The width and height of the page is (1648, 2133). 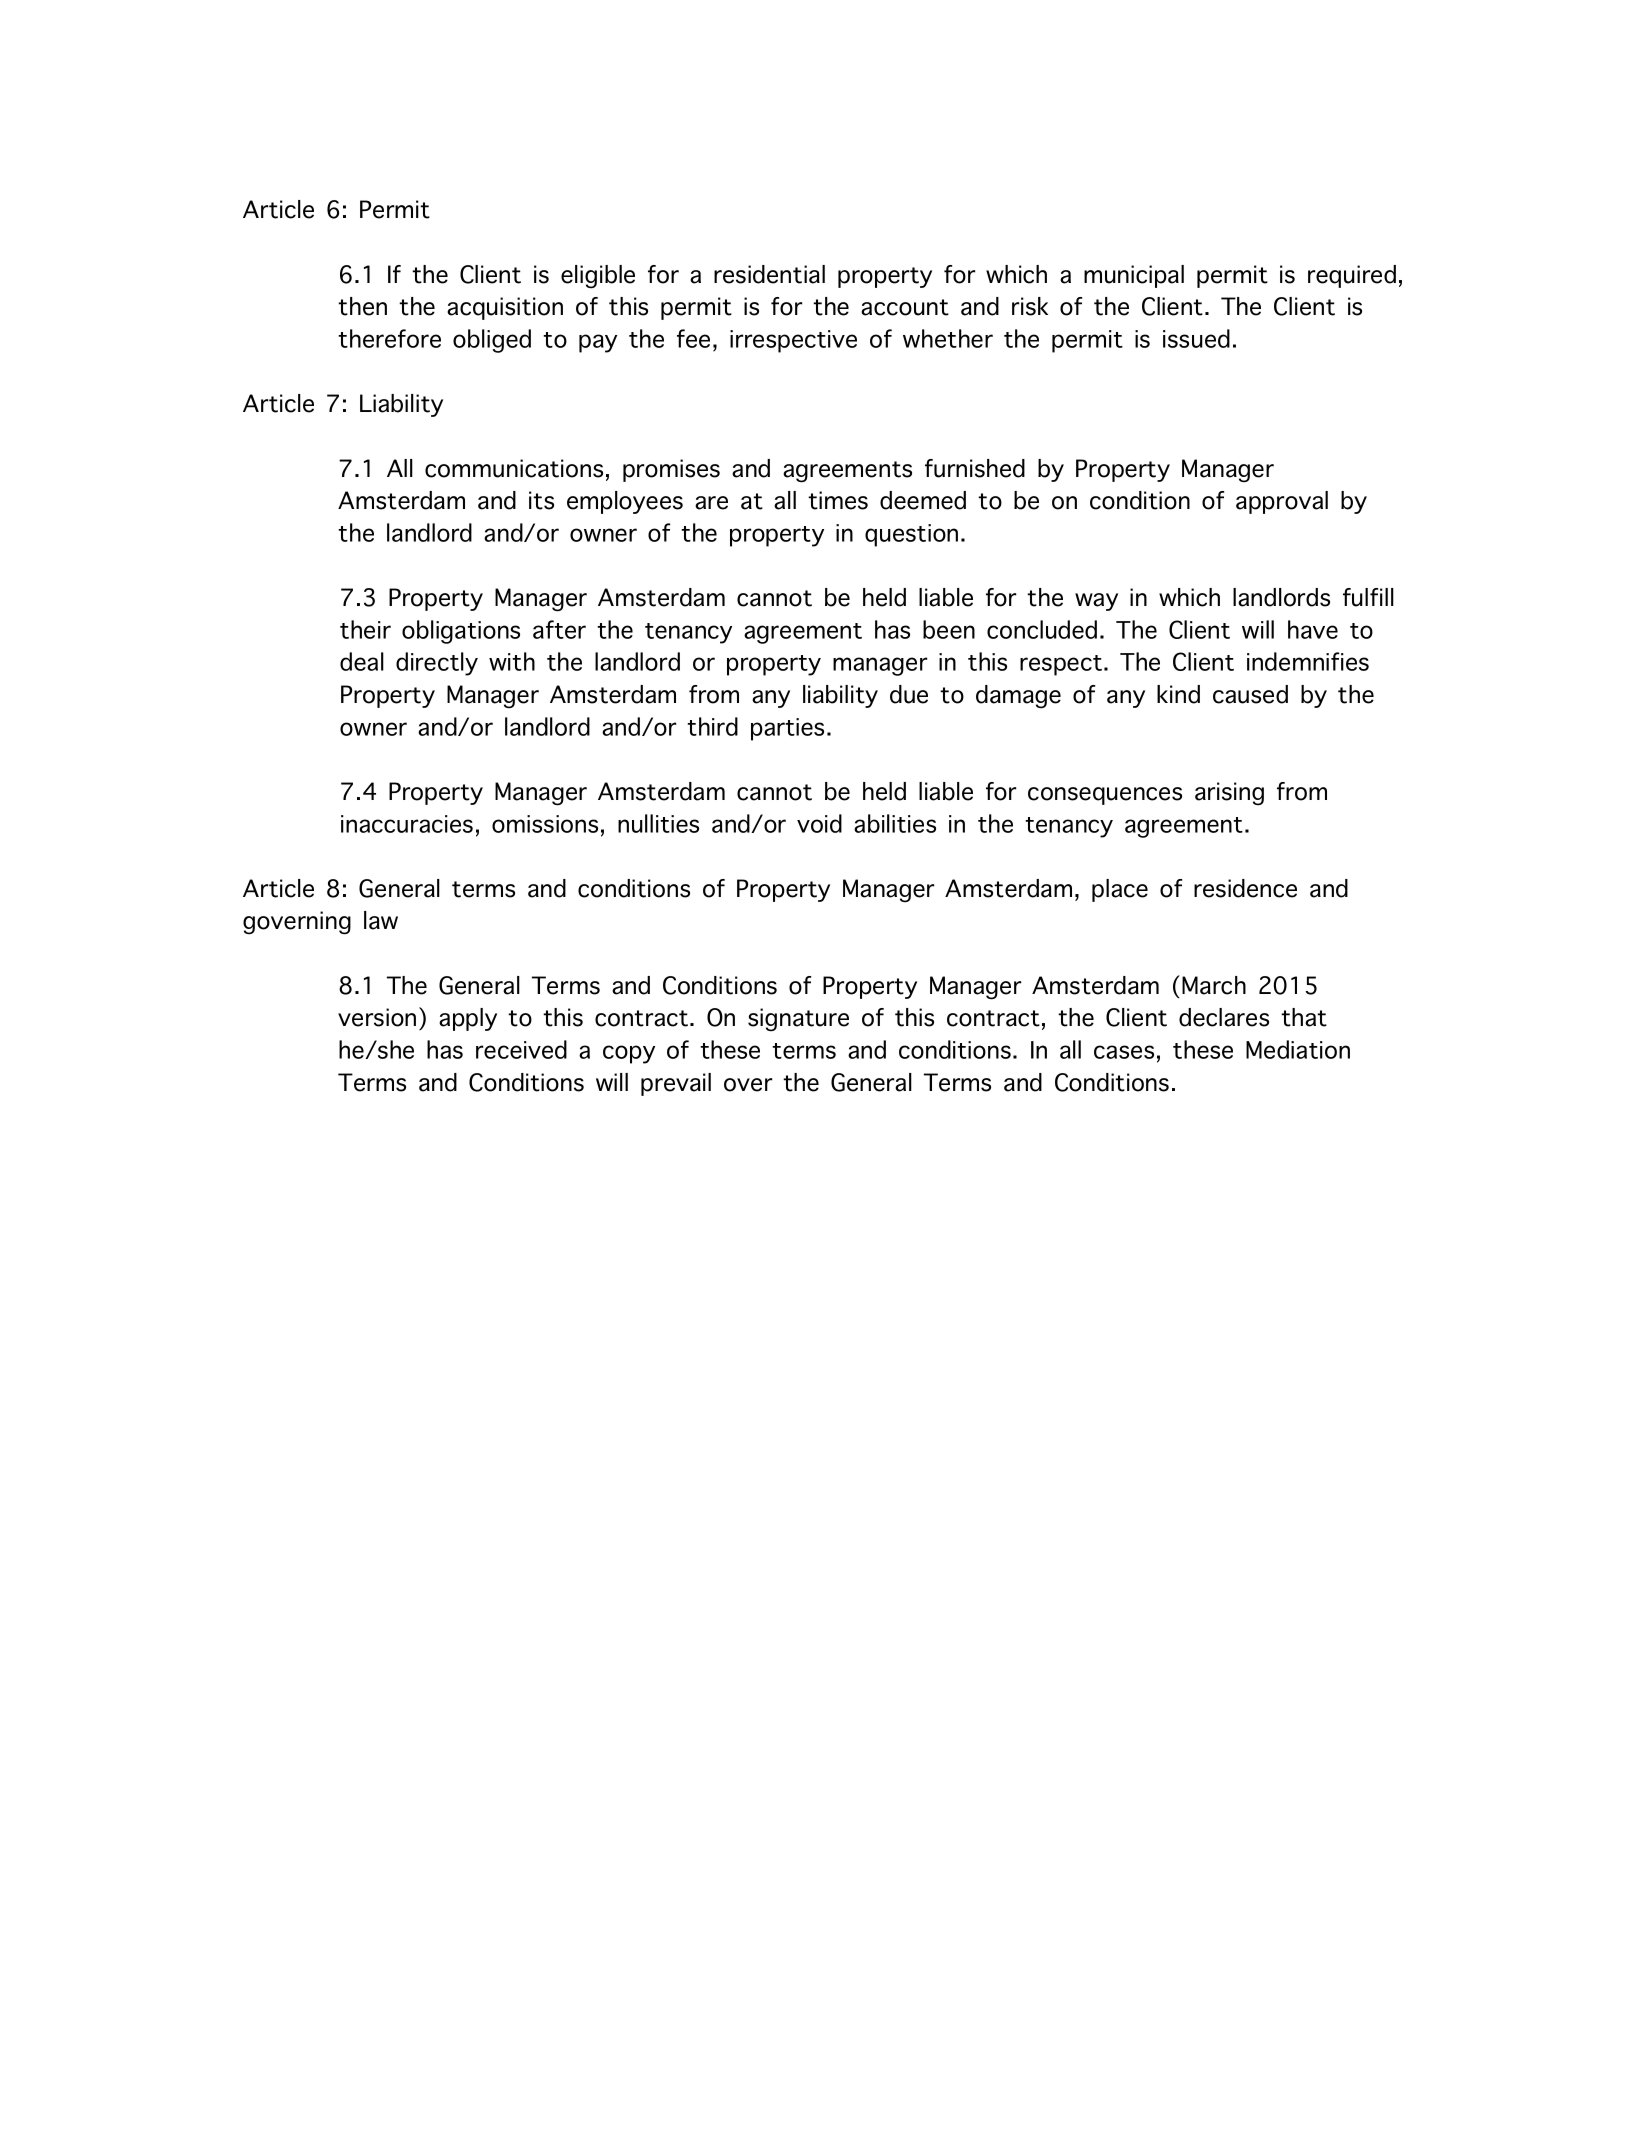 I want to click on due, so click(x=909, y=694).
